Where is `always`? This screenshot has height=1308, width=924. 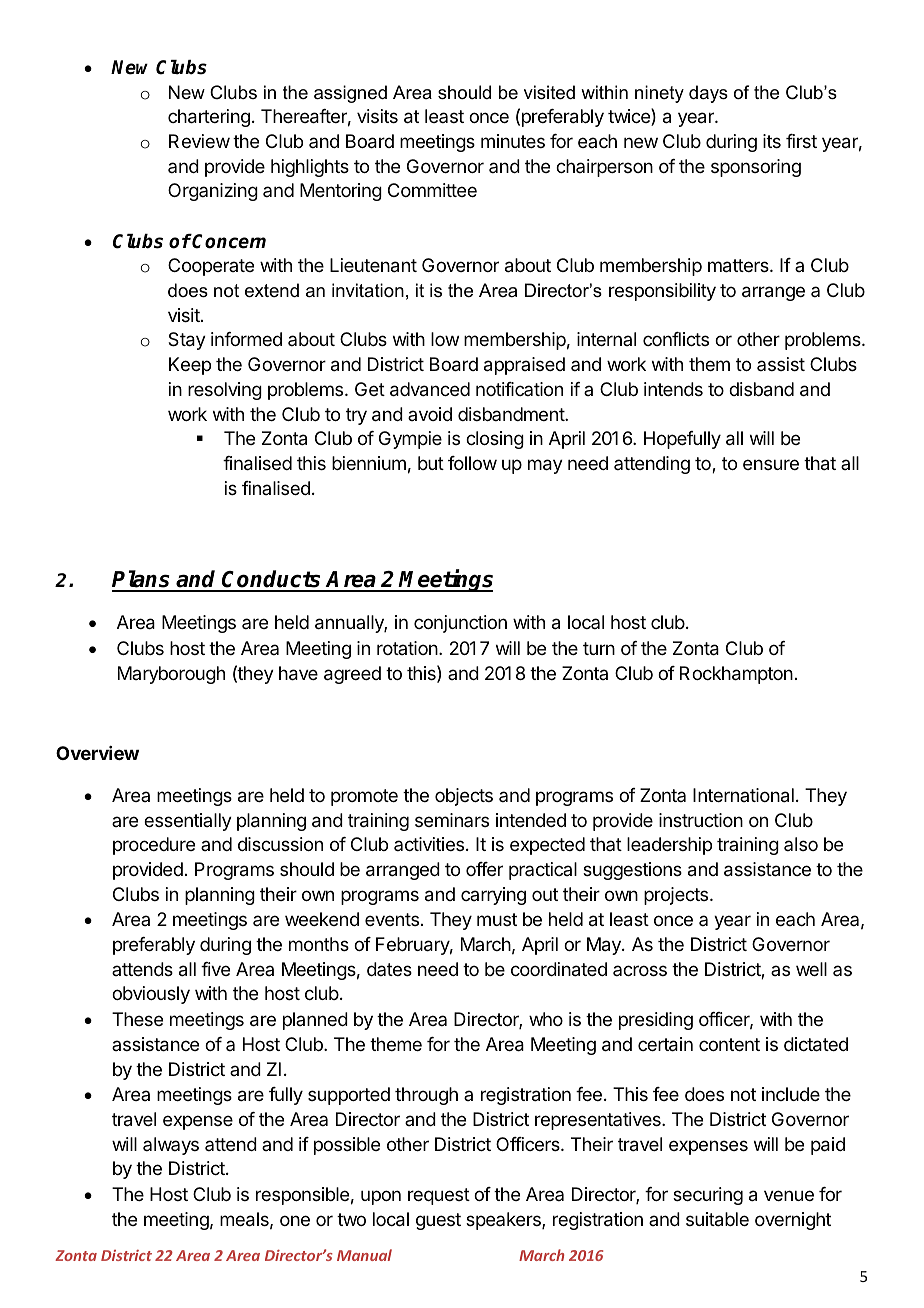
always is located at coordinates (171, 1146).
